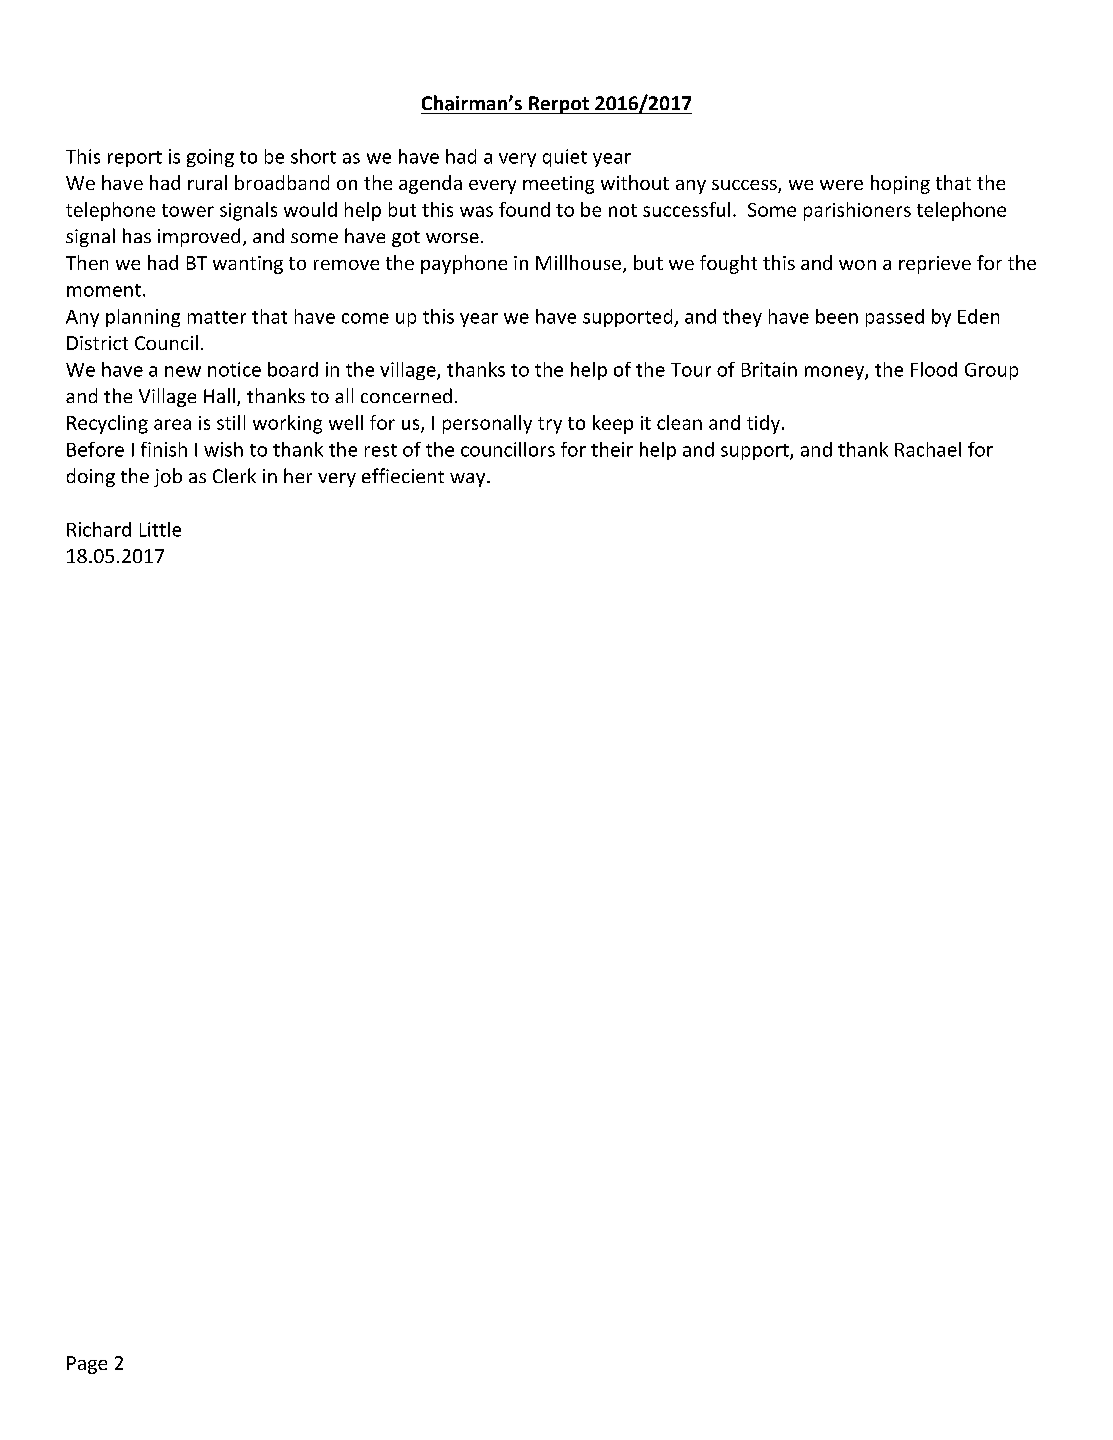  What do you see at coordinates (900, 184) in the document?
I see `hoping` at bounding box center [900, 184].
